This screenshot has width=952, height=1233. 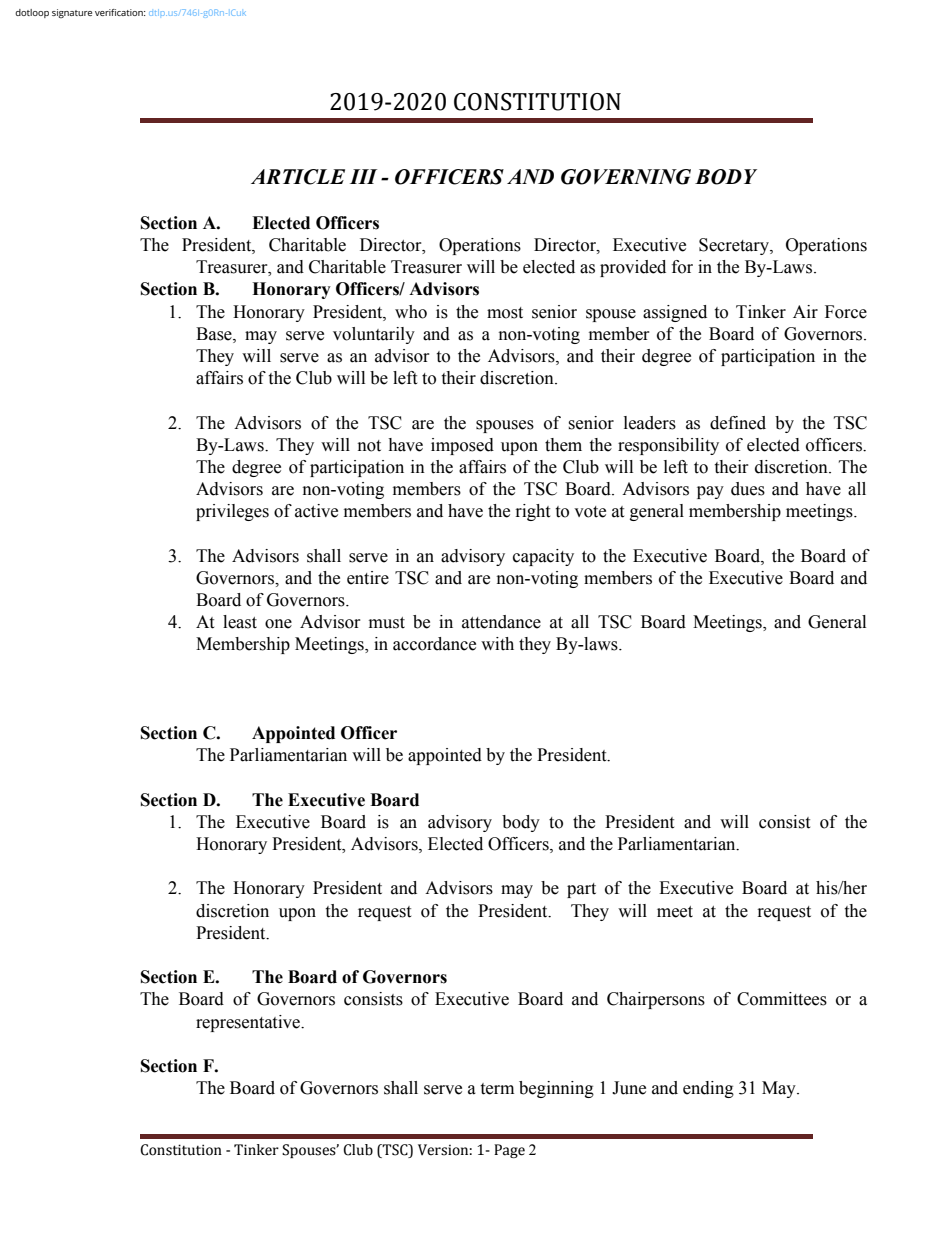 What do you see at coordinates (708, 1089) in the screenshot?
I see `ending` at bounding box center [708, 1089].
